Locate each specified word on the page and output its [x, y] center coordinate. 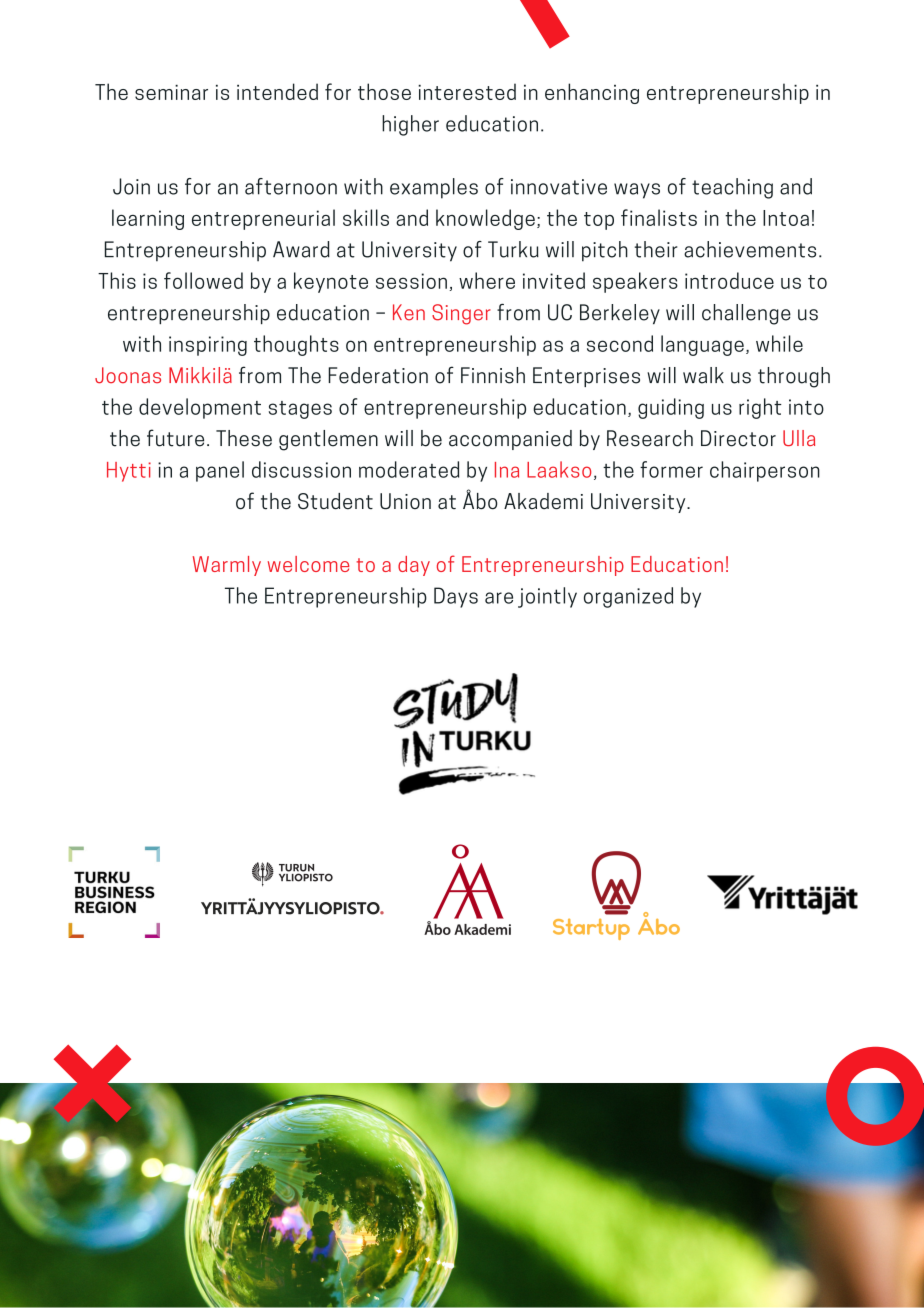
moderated [409, 469]
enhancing [592, 93]
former [671, 469]
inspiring [208, 346]
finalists [659, 217]
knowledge [485, 219]
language [702, 345]
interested [467, 91]
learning [148, 219]
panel [220, 471]
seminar [171, 92]
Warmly [227, 566]
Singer [461, 314]
